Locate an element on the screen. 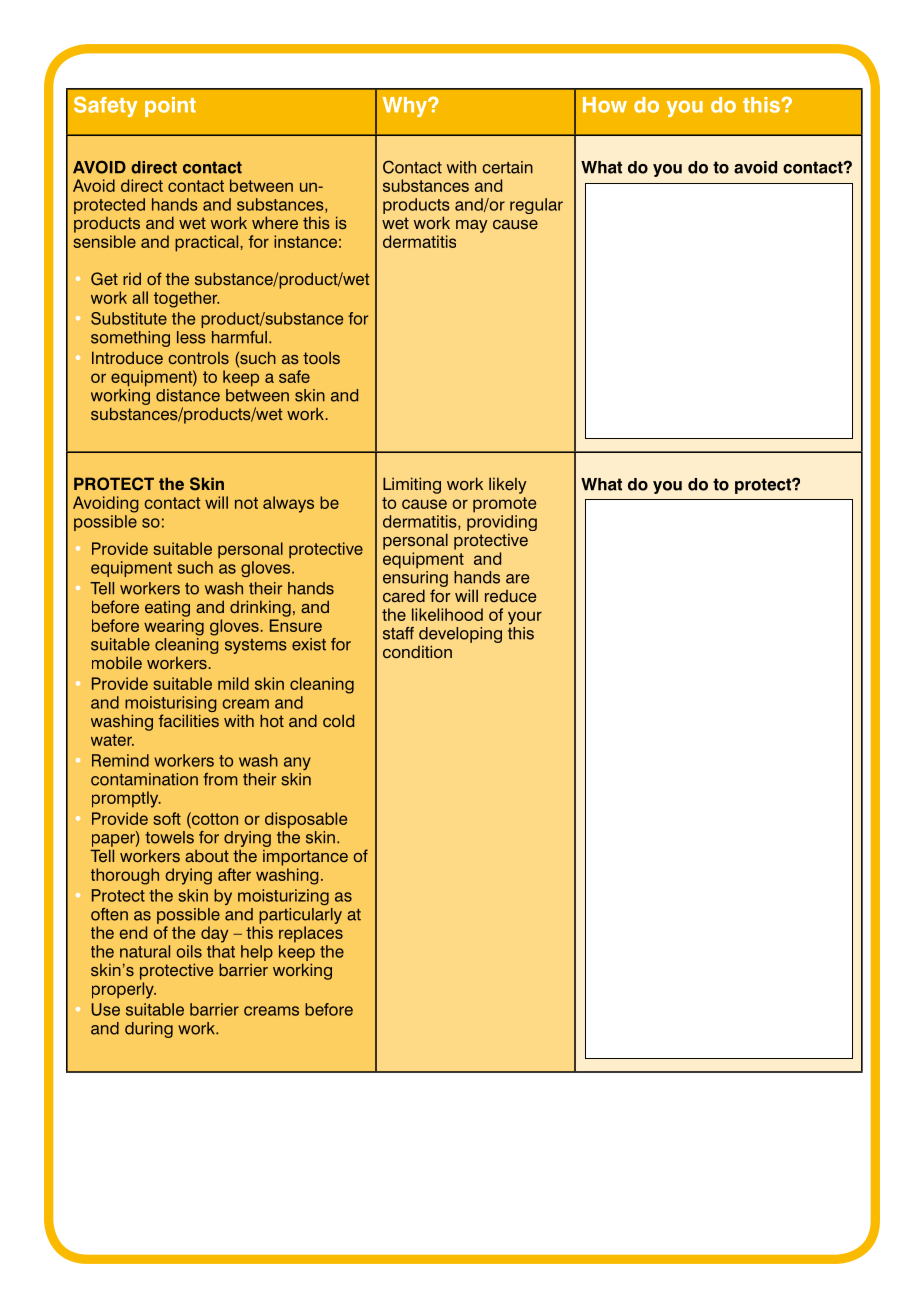 This screenshot has width=924, height=1308. during is located at coordinates (149, 1030).
